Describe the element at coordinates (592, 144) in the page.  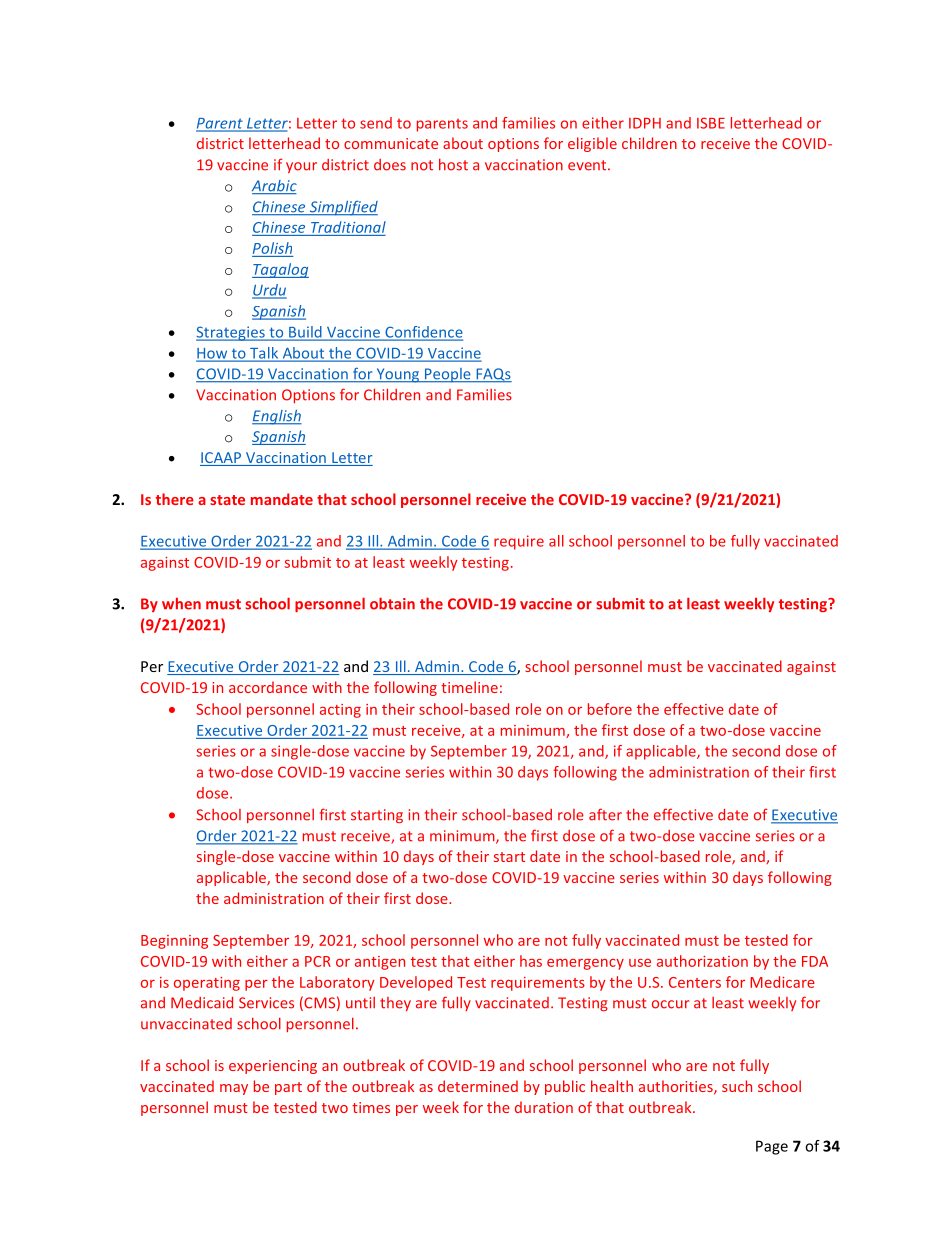
I see `eligible` at that location.
